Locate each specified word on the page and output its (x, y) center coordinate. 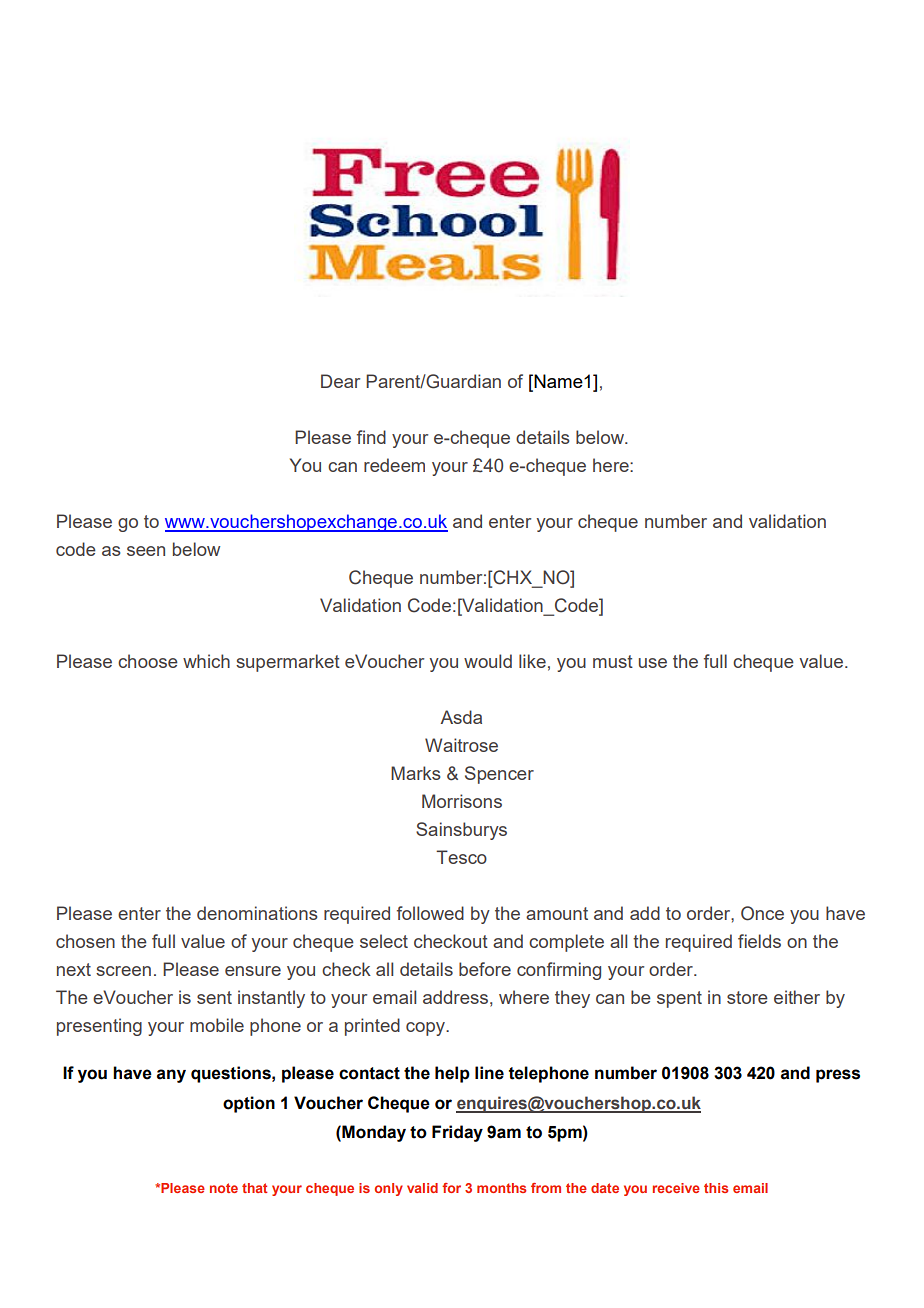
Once (762, 913)
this (716, 1188)
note (224, 1188)
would (488, 661)
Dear (340, 381)
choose (148, 661)
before (485, 969)
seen (146, 551)
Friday (457, 1133)
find (371, 437)
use (653, 663)
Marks (416, 773)
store (747, 997)
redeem (394, 465)
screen (123, 971)
